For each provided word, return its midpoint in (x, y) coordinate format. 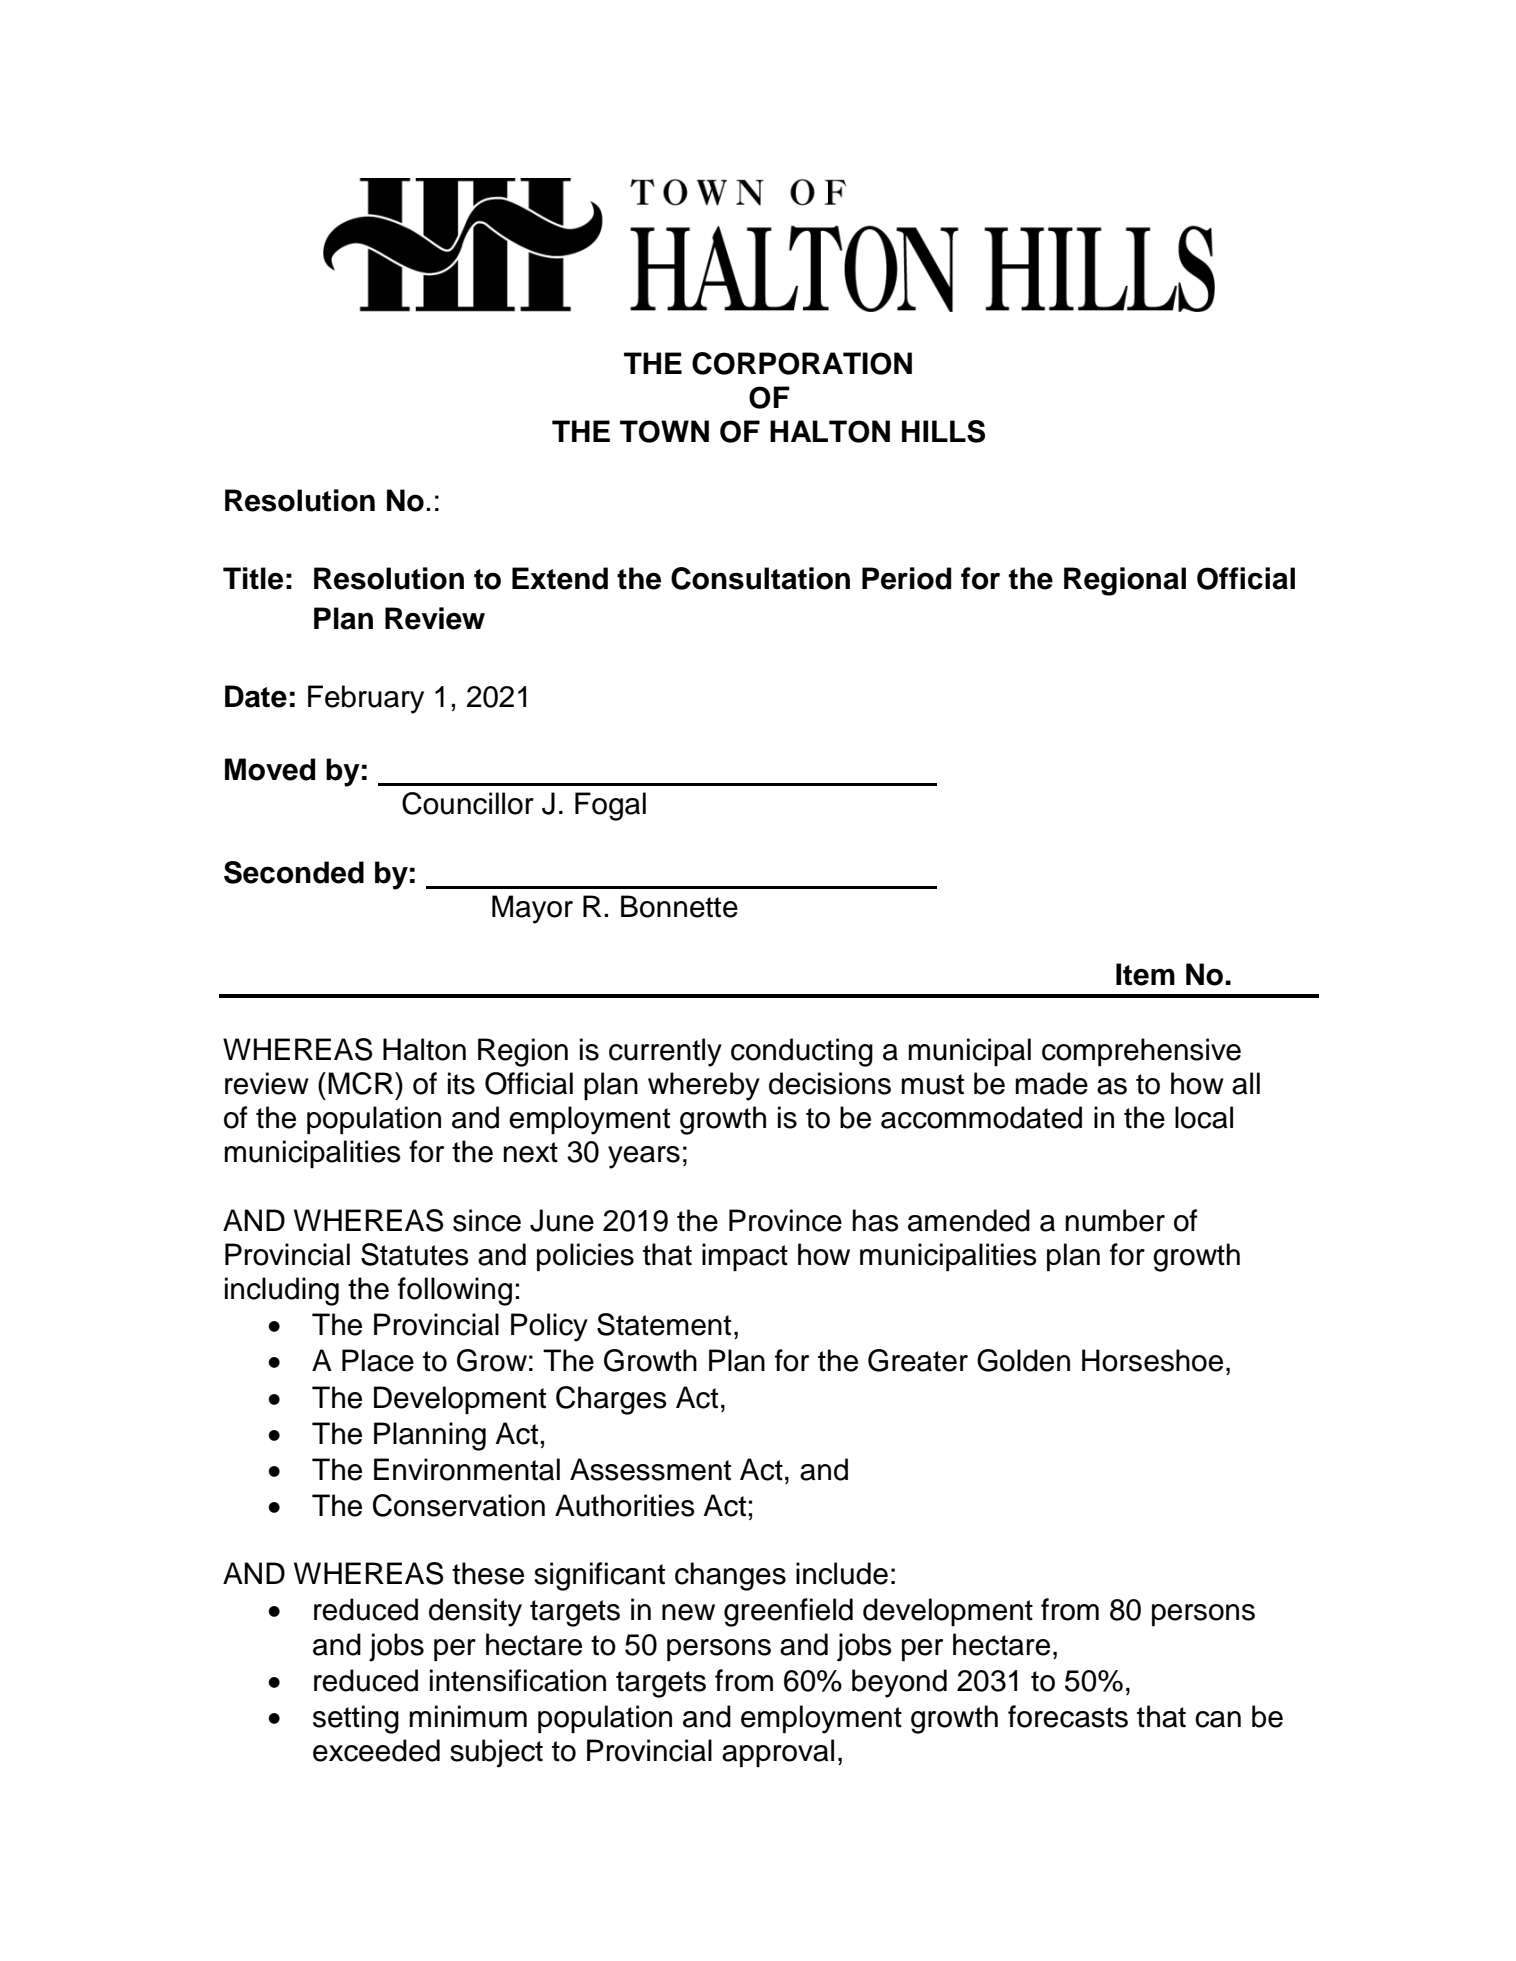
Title (253, 578)
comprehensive (1141, 1052)
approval (778, 1753)
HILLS (943, 431)
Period (906, 578)
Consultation (760, 578)
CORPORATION (802, 363)
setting (356, 1719)
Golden (1023, 1360)
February (366, 699)
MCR (362, 1083)
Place (378, 1360)
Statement (664, 1324)
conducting (802, 1052)
